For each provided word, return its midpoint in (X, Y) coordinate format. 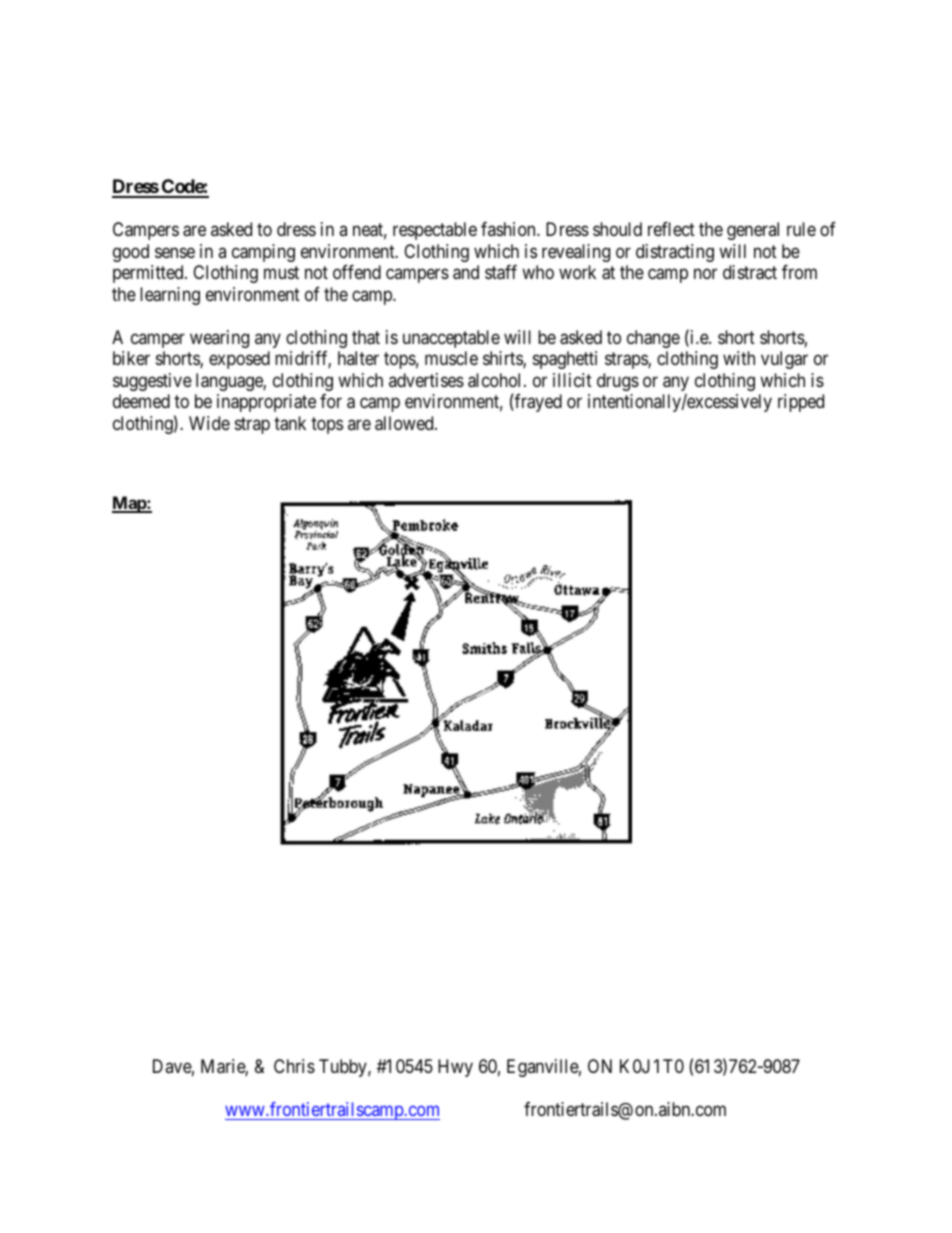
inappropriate (266, 403)
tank (290, 423)
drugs (618, 382)
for (331, 401)
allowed (405, 423)
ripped (801, 403)
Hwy (455, 1068)
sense (175, 252)
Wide (209, 423)
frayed (537, 403)
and (466, 272)
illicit (572, 380)
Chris (294, 1066)
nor (705, 274)
